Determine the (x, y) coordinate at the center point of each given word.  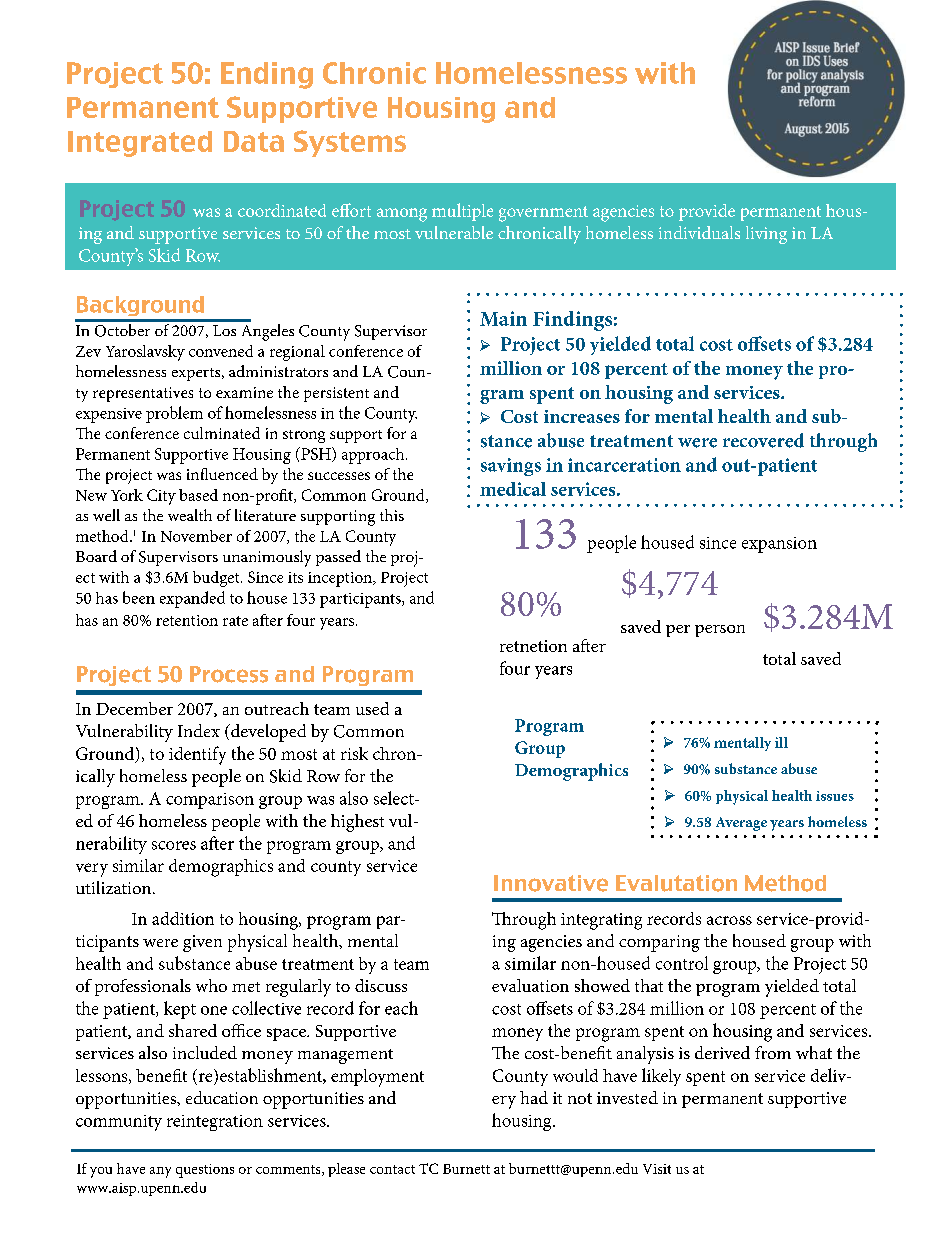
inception (341, 579)
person (720, 631)
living (766, 235)
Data (254, 141)
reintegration (215, 1123)
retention (187, 620)
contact (392, 1169)
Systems (350, 143)
